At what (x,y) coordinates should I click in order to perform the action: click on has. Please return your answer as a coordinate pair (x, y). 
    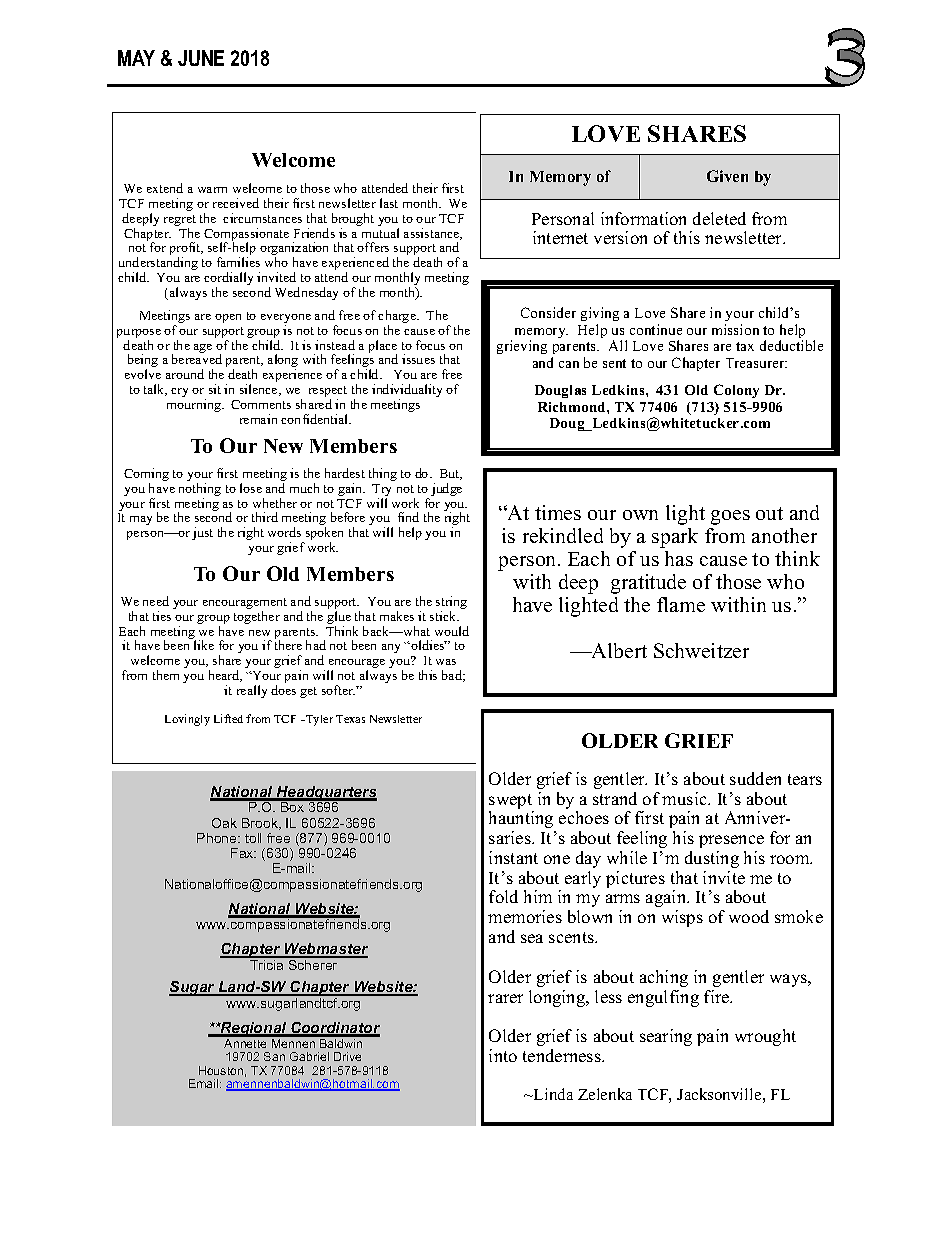
    Looking at the image, I should click on (679, 558).
